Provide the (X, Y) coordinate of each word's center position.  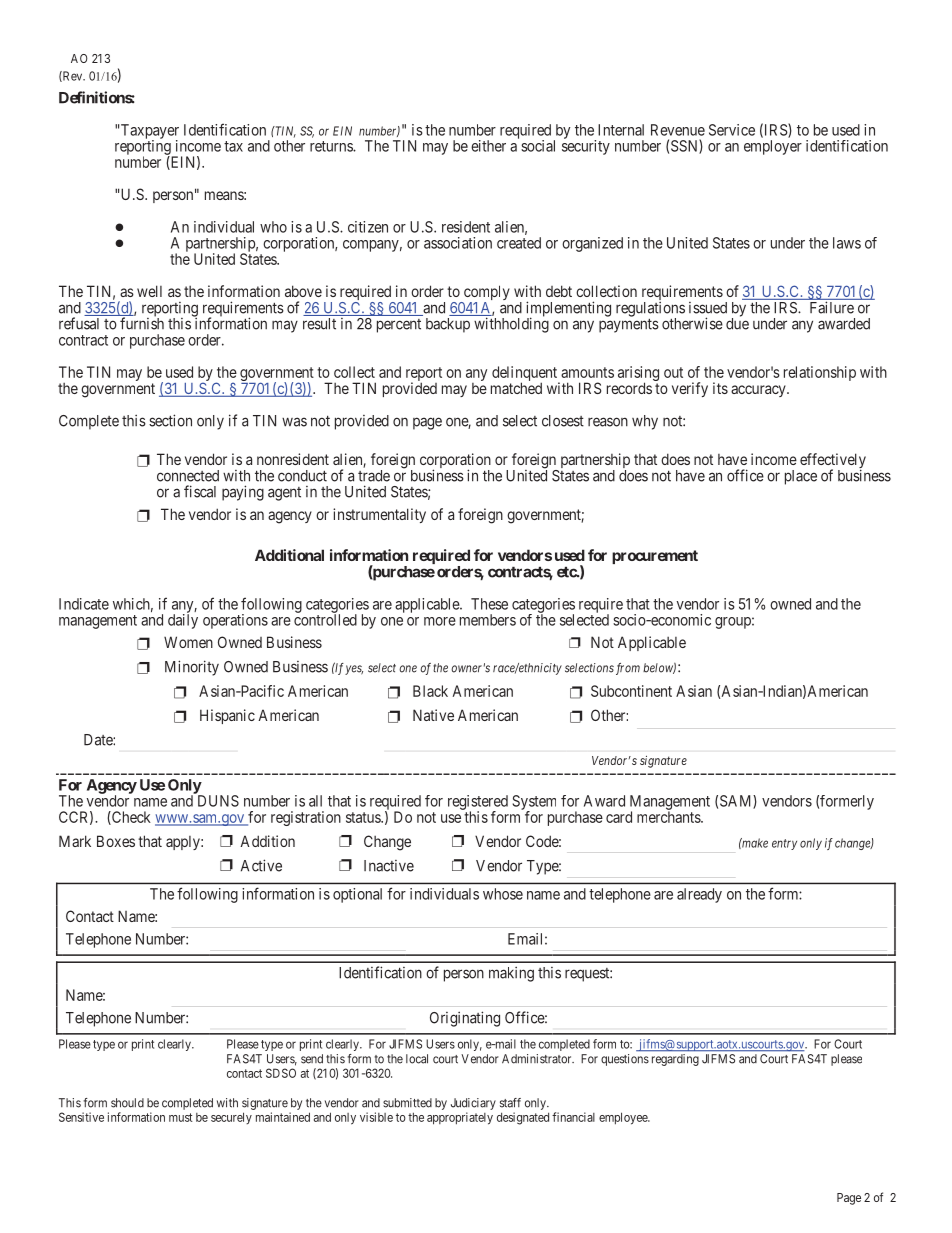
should (127, 1103)
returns (332, 146)
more (440, 621)
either (488, 146)
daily (183, 620)
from (628, 669)
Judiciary (473, 1104)
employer (773, 147)
